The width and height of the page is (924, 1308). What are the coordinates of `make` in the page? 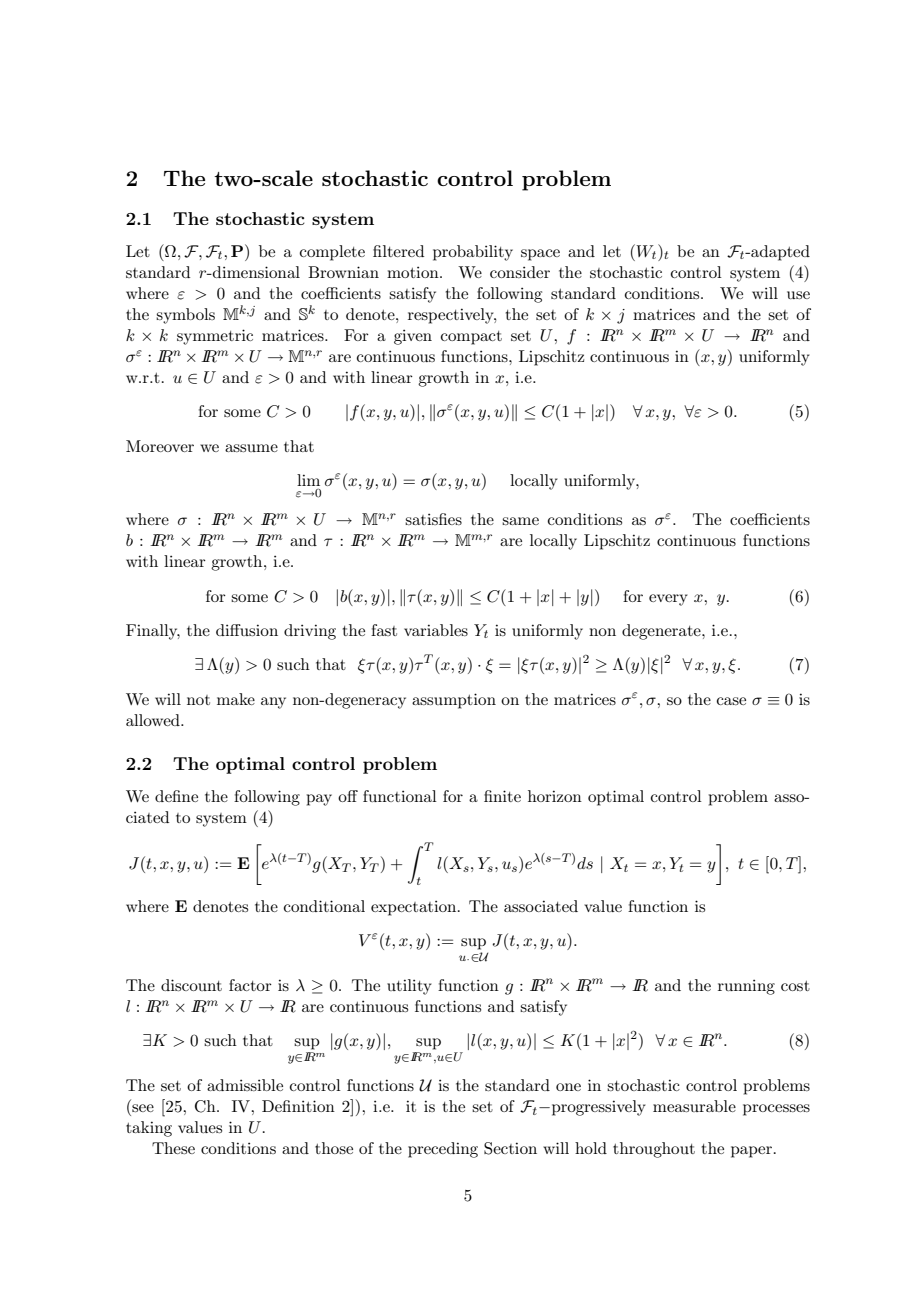 It's located at (236, 699).
